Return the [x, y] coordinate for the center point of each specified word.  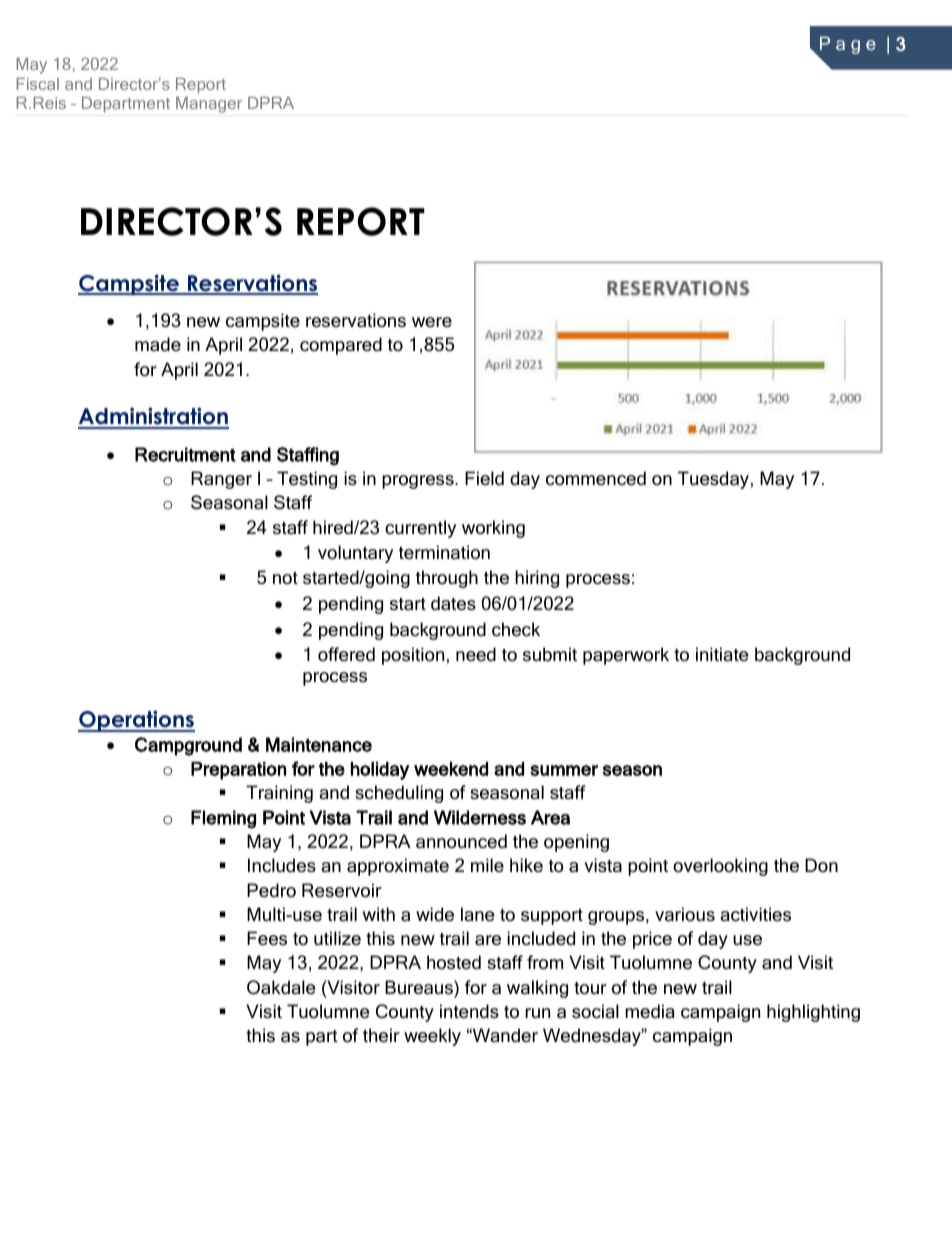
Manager [209, 105]
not [285, 578]
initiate [722, 654]
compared [341, 346]
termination [444, 552]
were [432, 322]
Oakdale [281, 987]
